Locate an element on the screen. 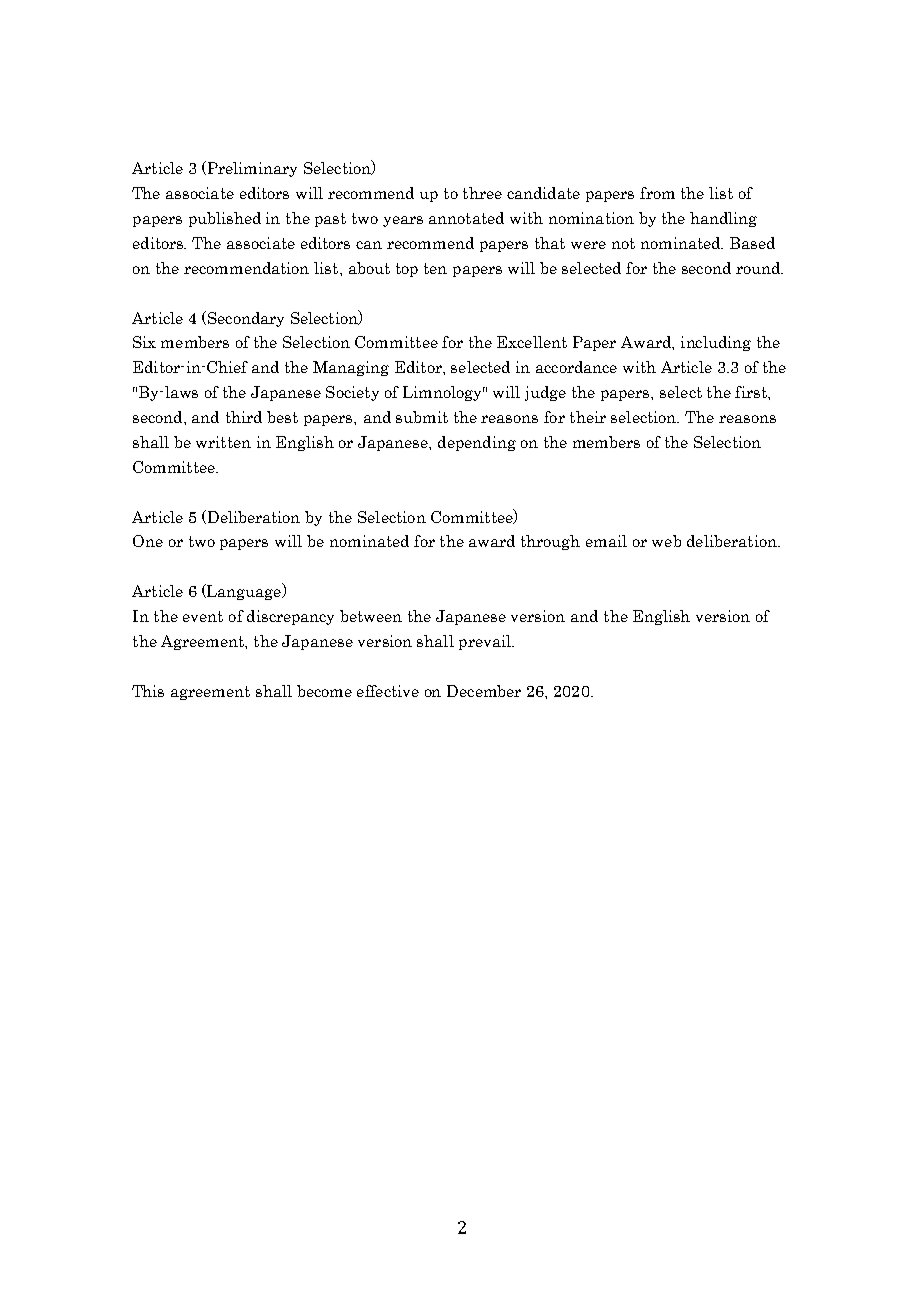 This screenshot has width=924, height=1309. prevail is located at coordinates (486, 642).
